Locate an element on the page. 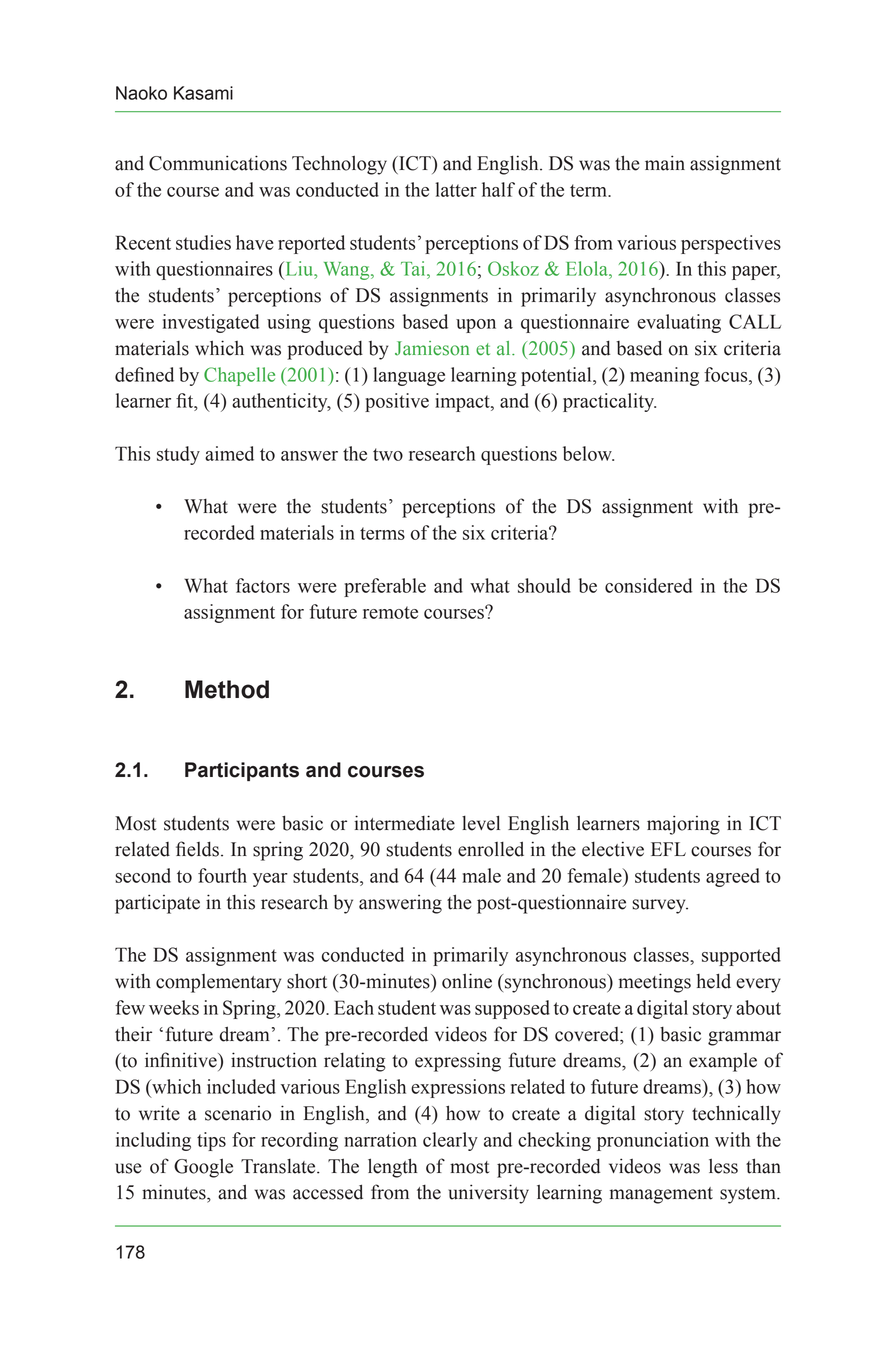 The width and height of the page is (896, 1345). remote is located at coordinates (390, 612).
